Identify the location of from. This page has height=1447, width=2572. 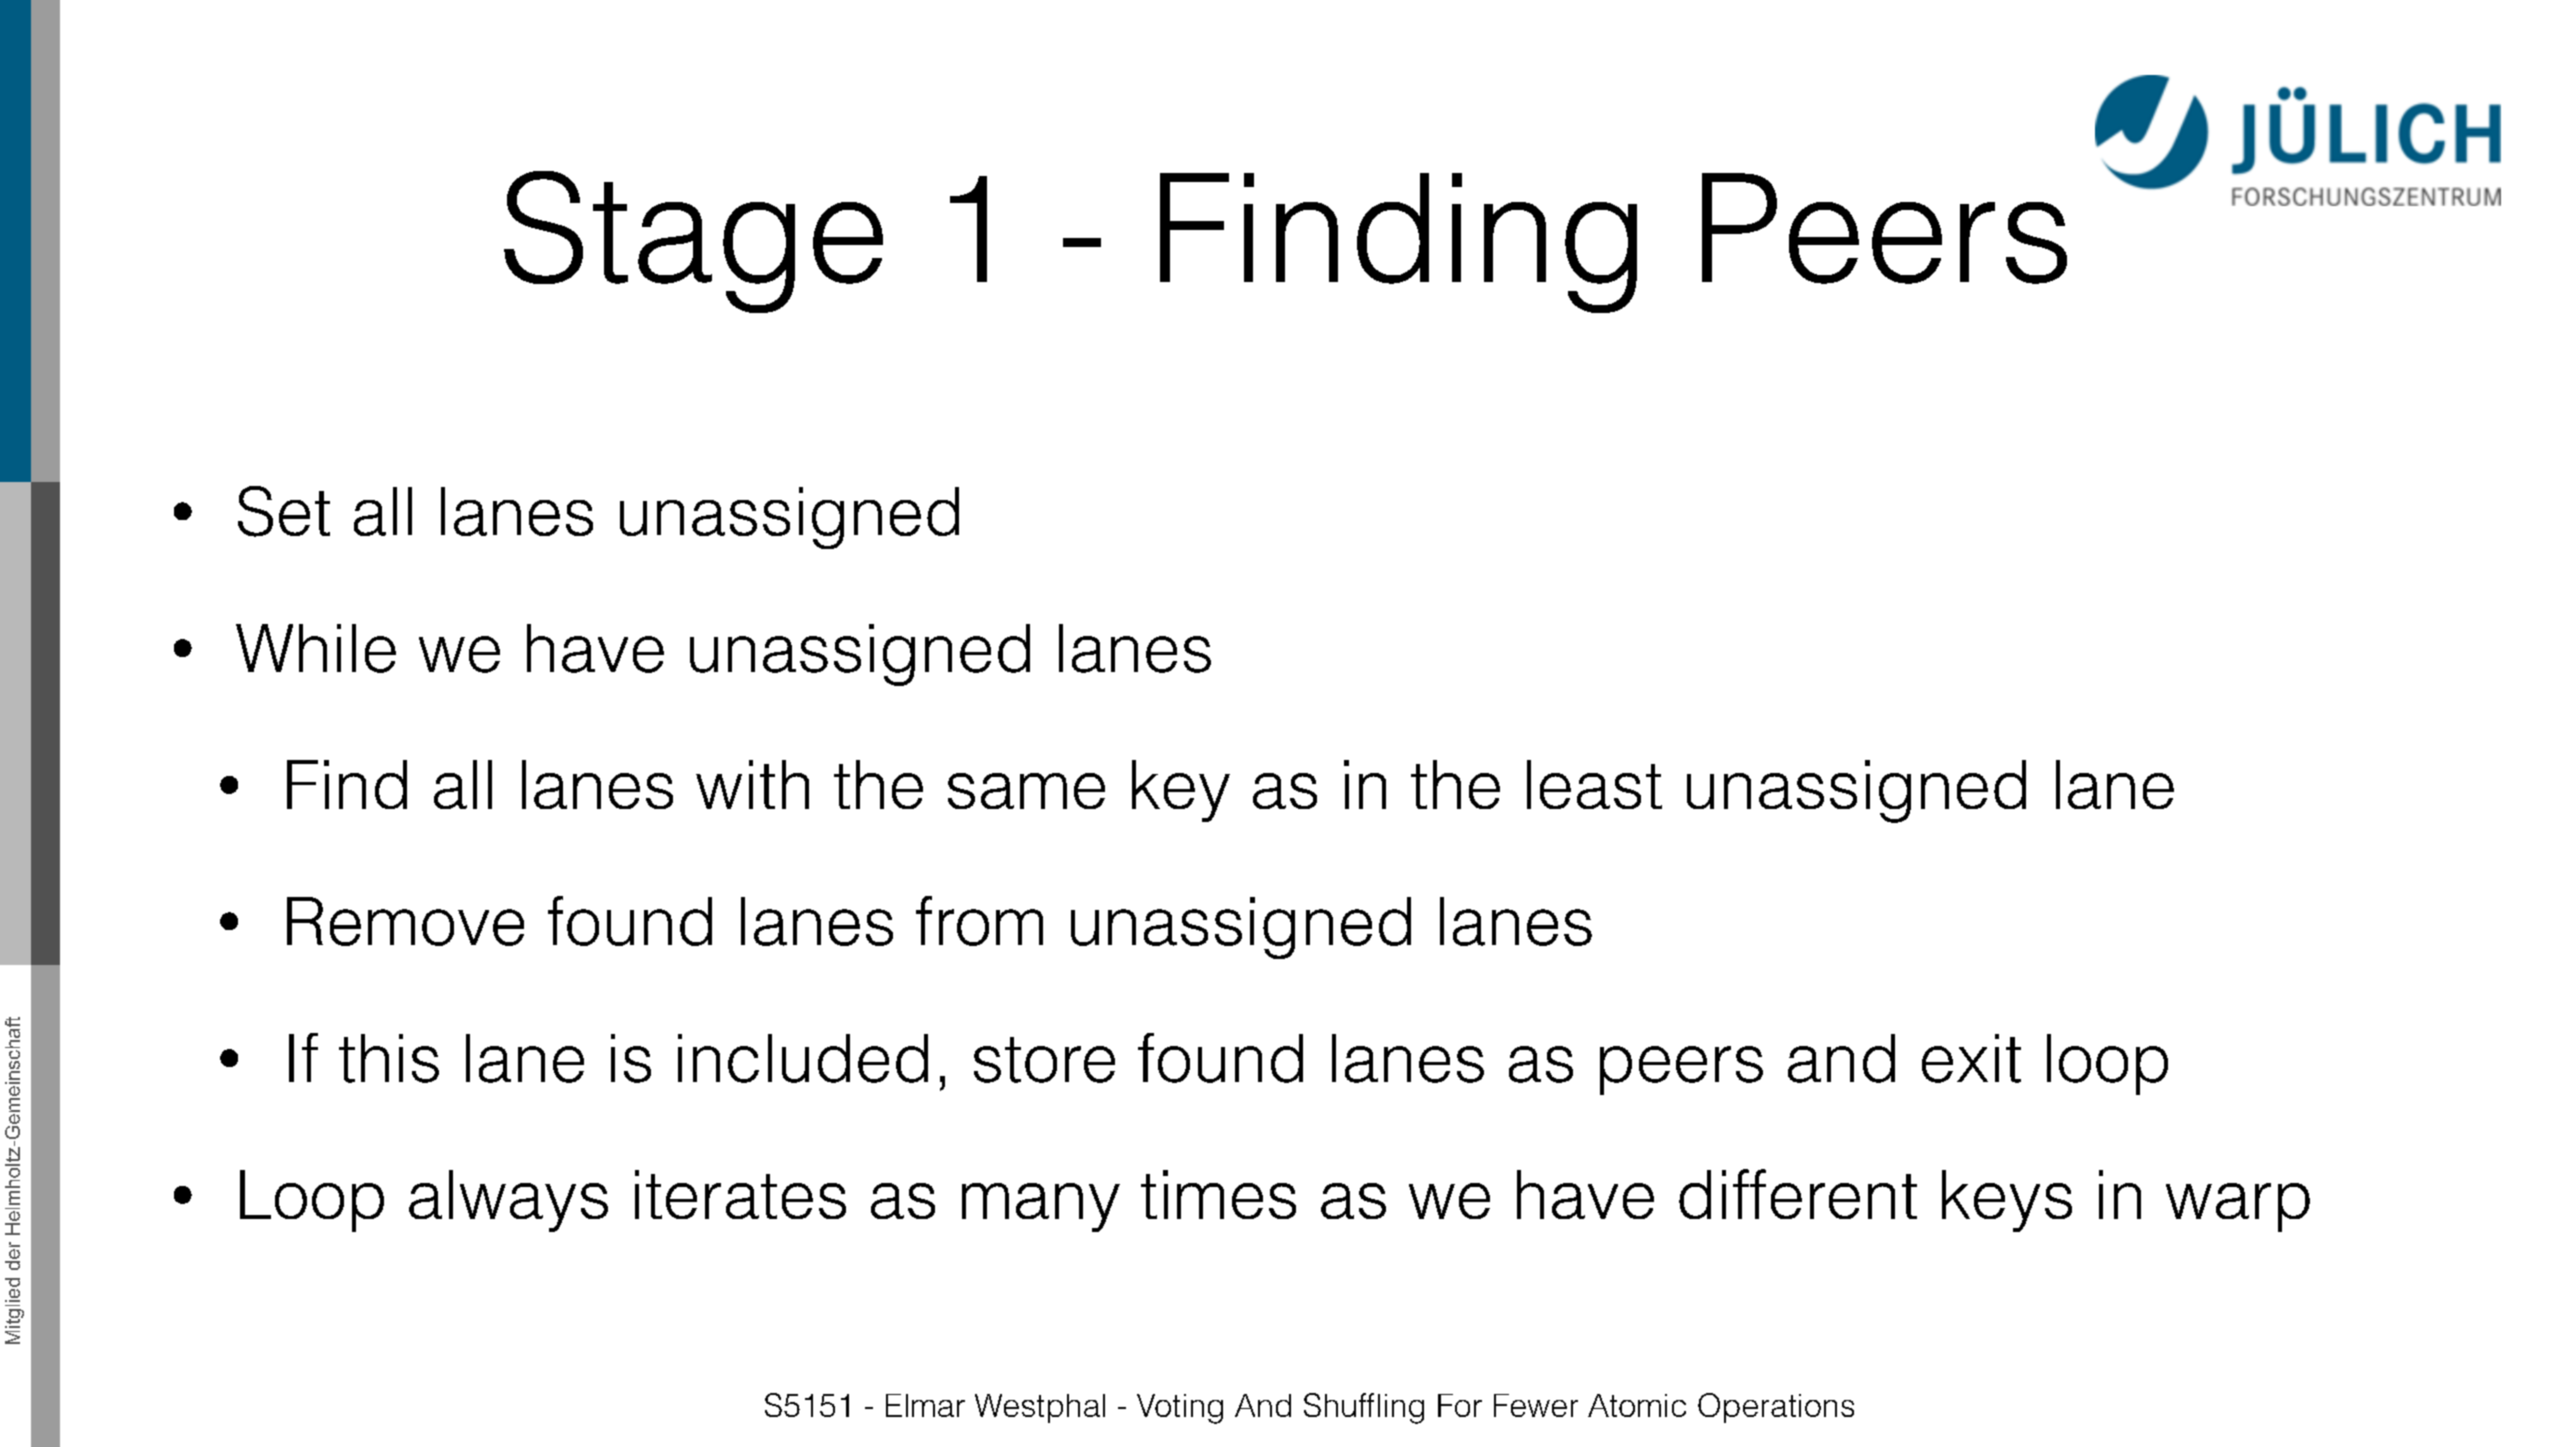
(979, 921).
